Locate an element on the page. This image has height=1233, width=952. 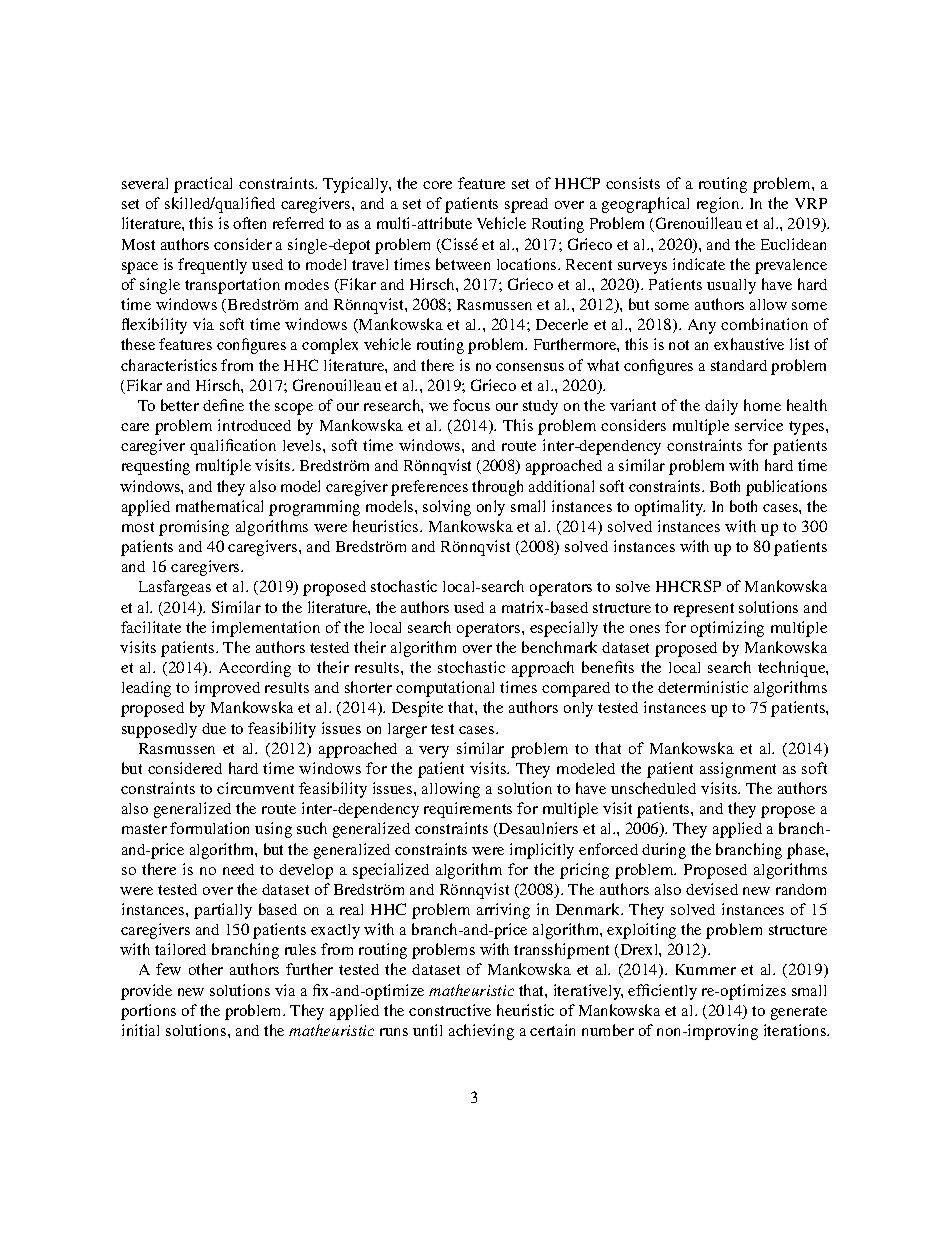
often is located at coordinates (249, 223).
